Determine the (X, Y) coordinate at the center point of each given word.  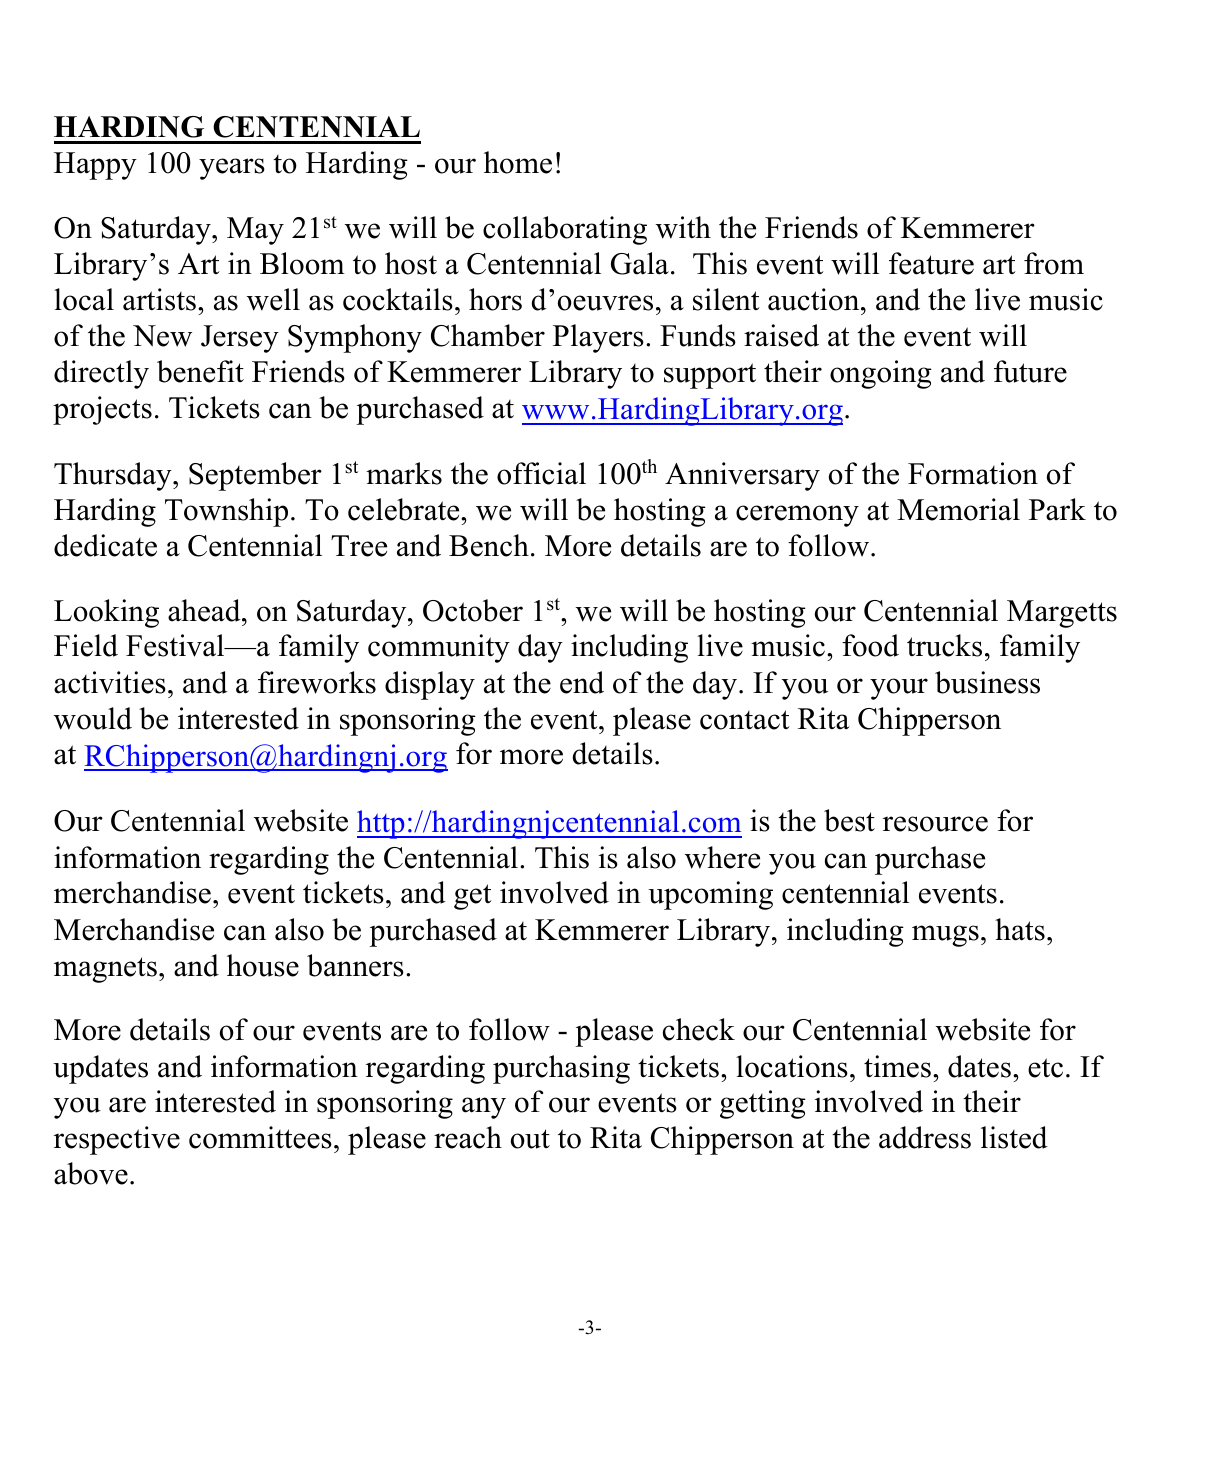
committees (260, 1137)
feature (931, 263)
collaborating (565, 230)
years (232, 169)
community (439, 648)
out (530, 1139)
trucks (944, 645)
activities (110, 682)
